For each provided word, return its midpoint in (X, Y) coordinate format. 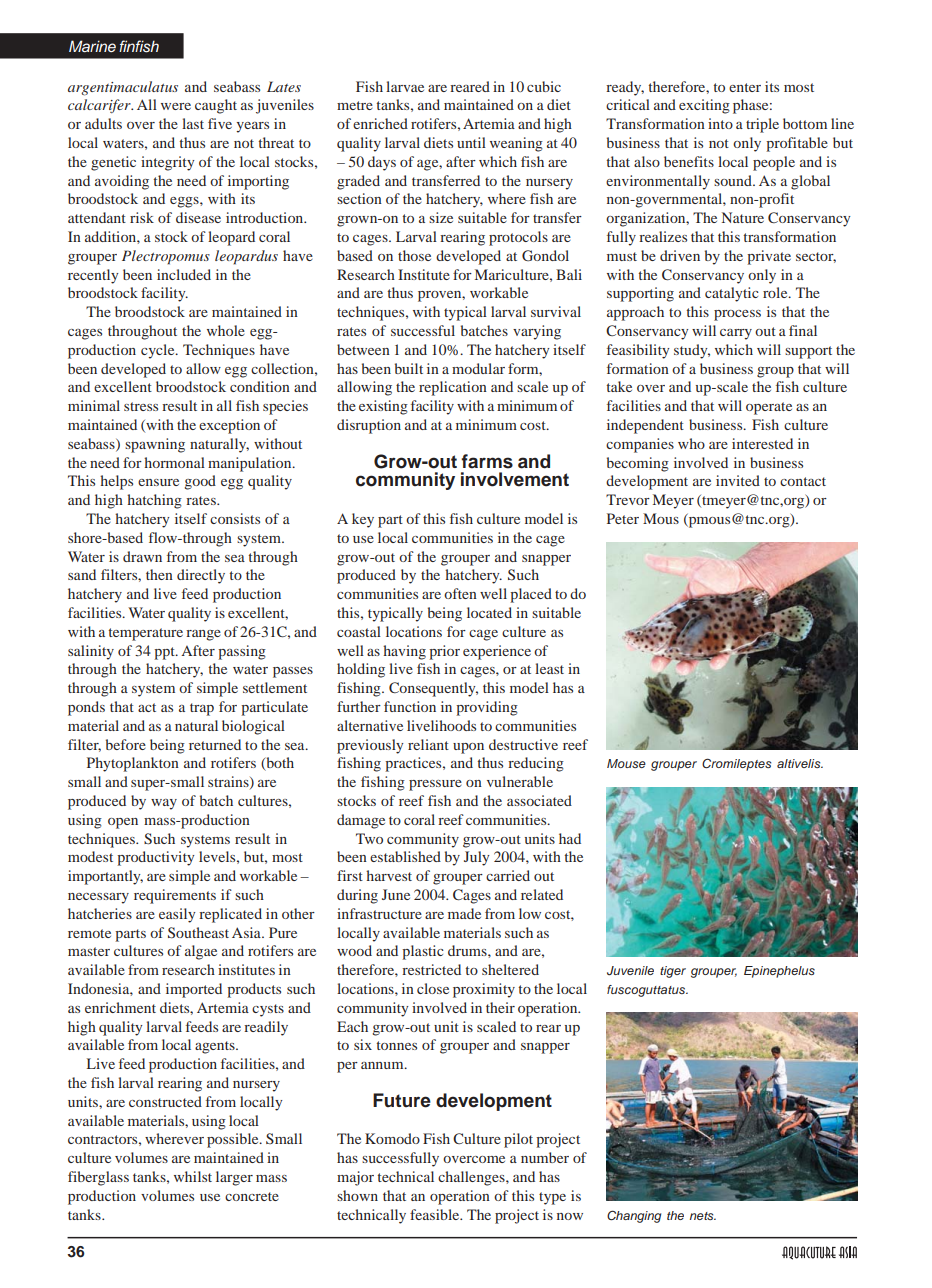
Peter (623, 518)
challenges (472, 1178)
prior (444, 652)
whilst (193, 1176)
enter (745, 87)
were (176, 106)
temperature (145, 634)
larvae (405, 86)
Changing (634, 1216)
